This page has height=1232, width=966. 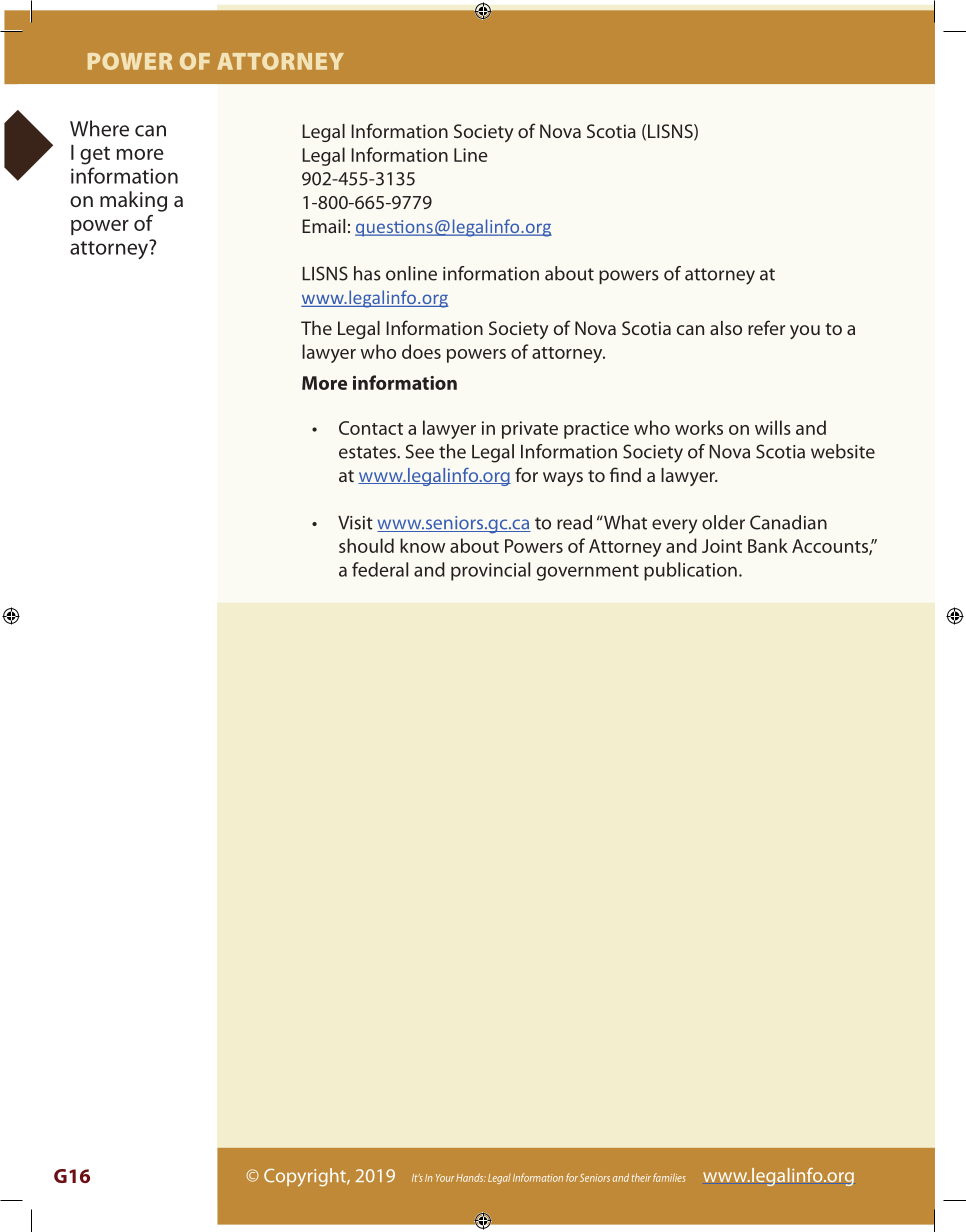 What do you see at coordinates (766, 327) in the page?
I see `refer` at bounding box center [766, 327].
